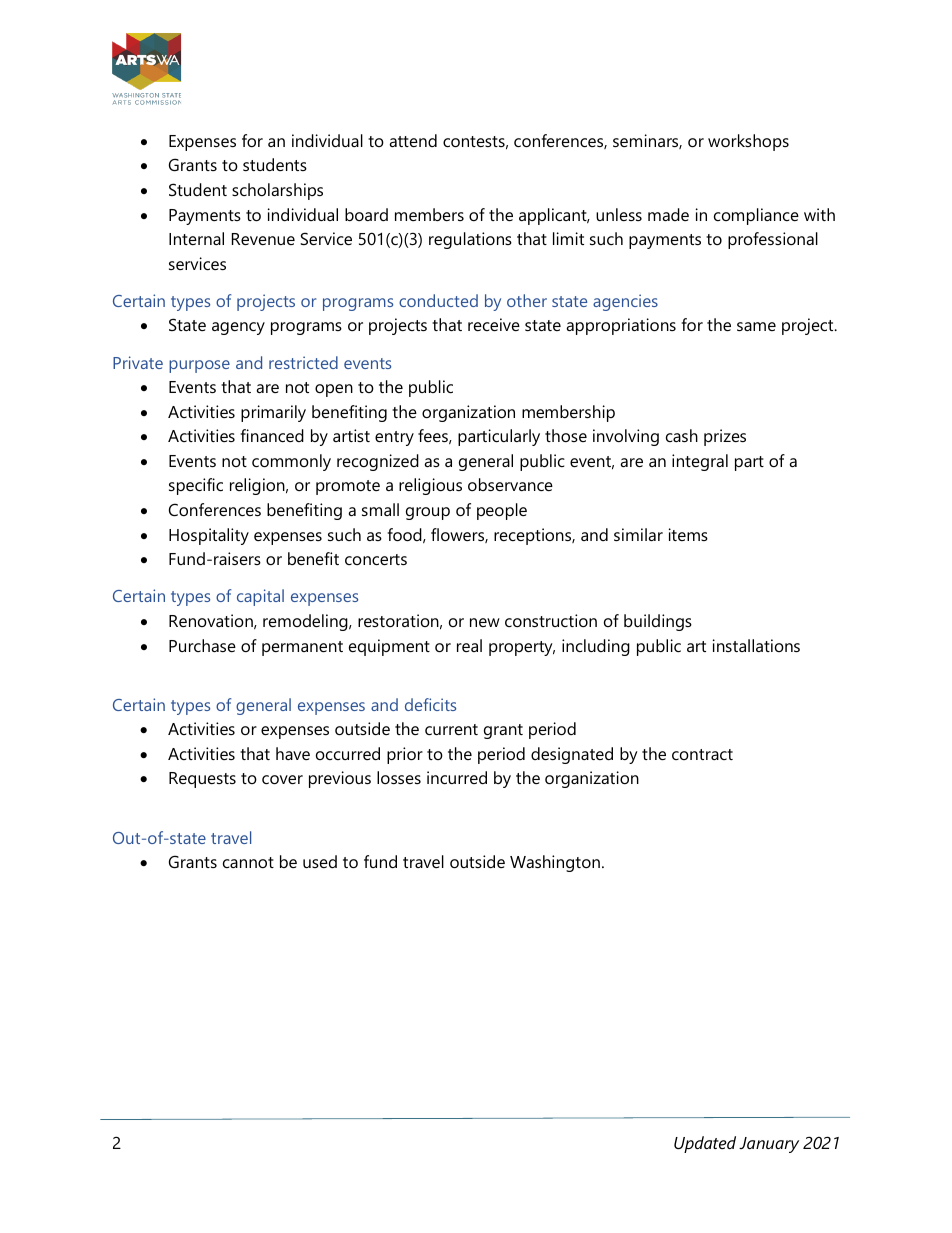 The height and width of the screenshot is (1233, 952). Describe the element at coordinates (555, 863) in the screenshot. I see `Washington` at that location.
